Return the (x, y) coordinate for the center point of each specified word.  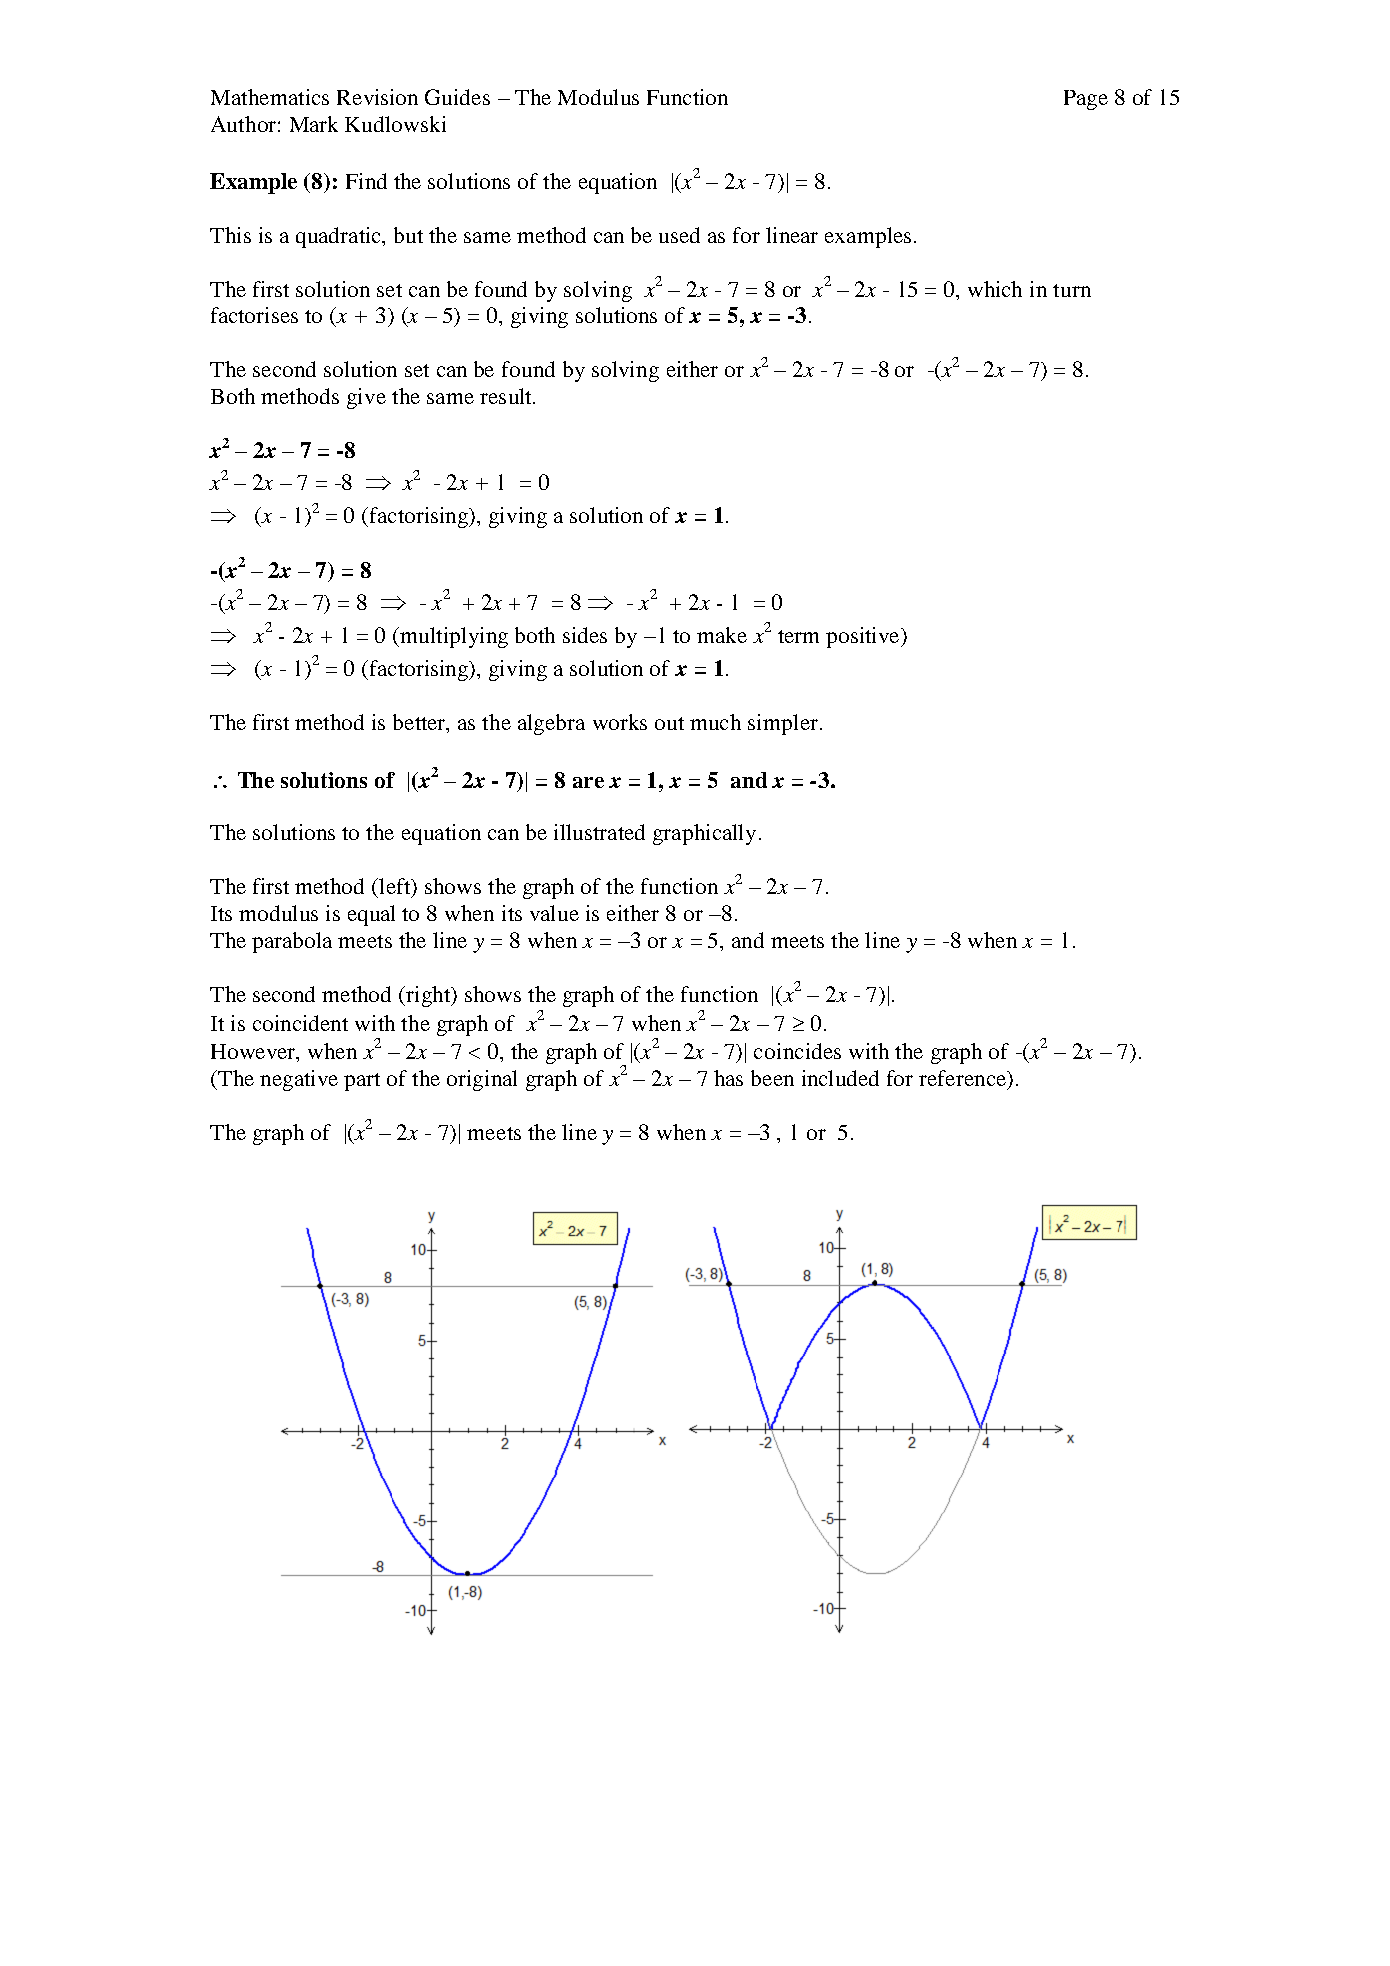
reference (963, 1078)
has (728, 1078)
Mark (314, 124)
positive (864, 637)
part (362, 1082)
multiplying (454, 637)
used (679, 235)
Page (1086, 100)
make (722, 635)
